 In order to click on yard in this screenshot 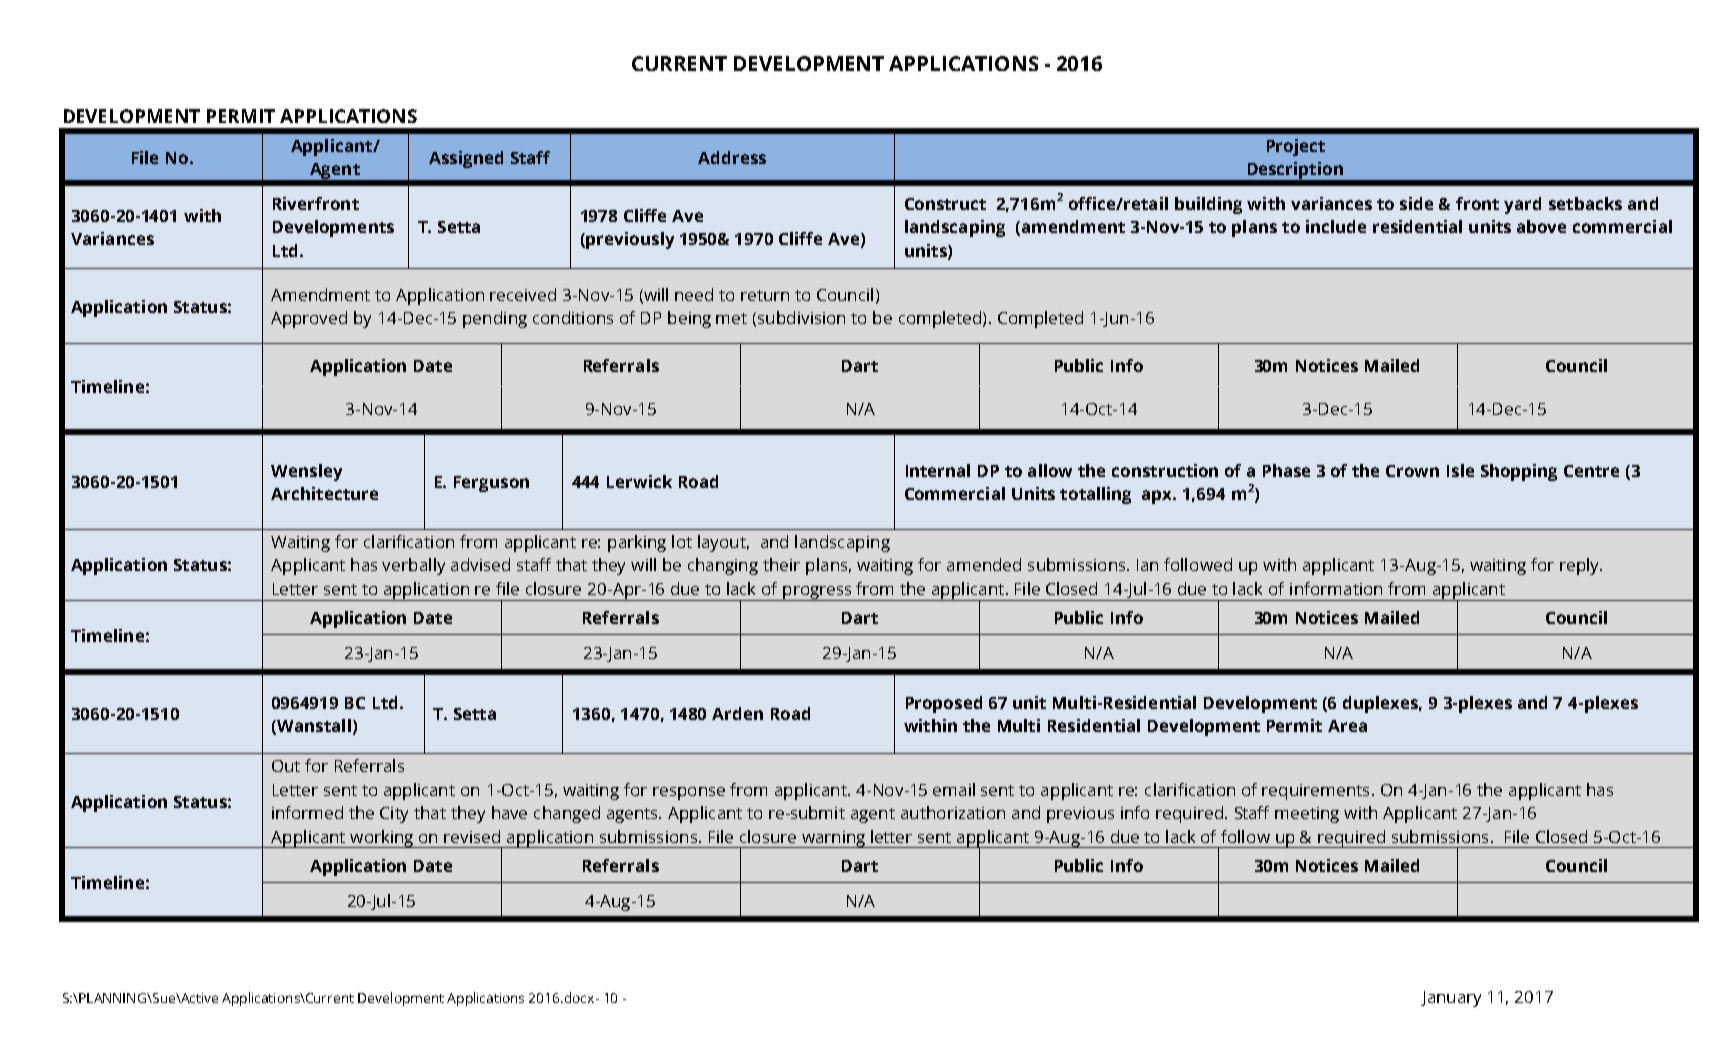, I will do `click(1522, 205)`.
